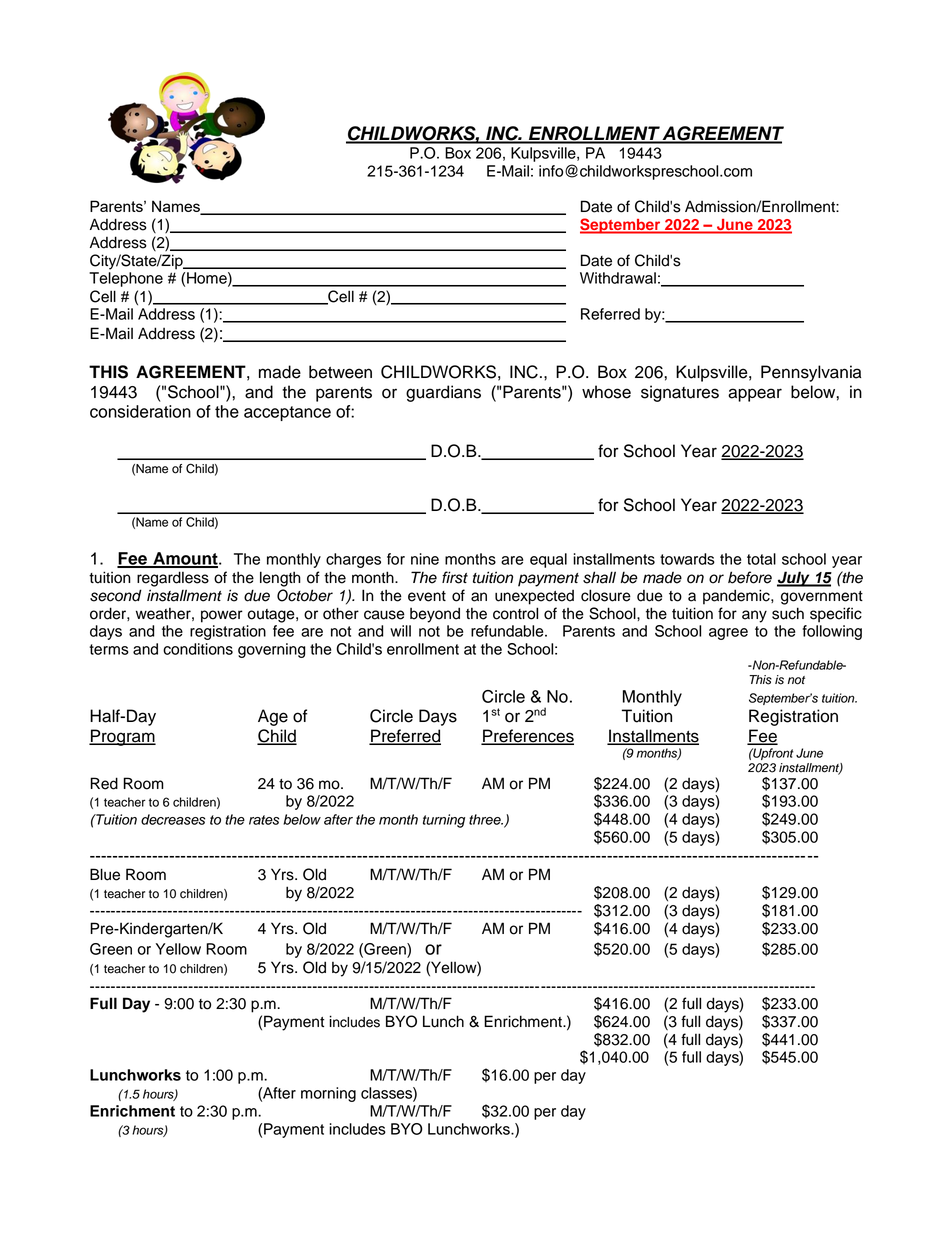 The height and width of the image is (1233, 952). I want to click on any, so click(754, 616).
